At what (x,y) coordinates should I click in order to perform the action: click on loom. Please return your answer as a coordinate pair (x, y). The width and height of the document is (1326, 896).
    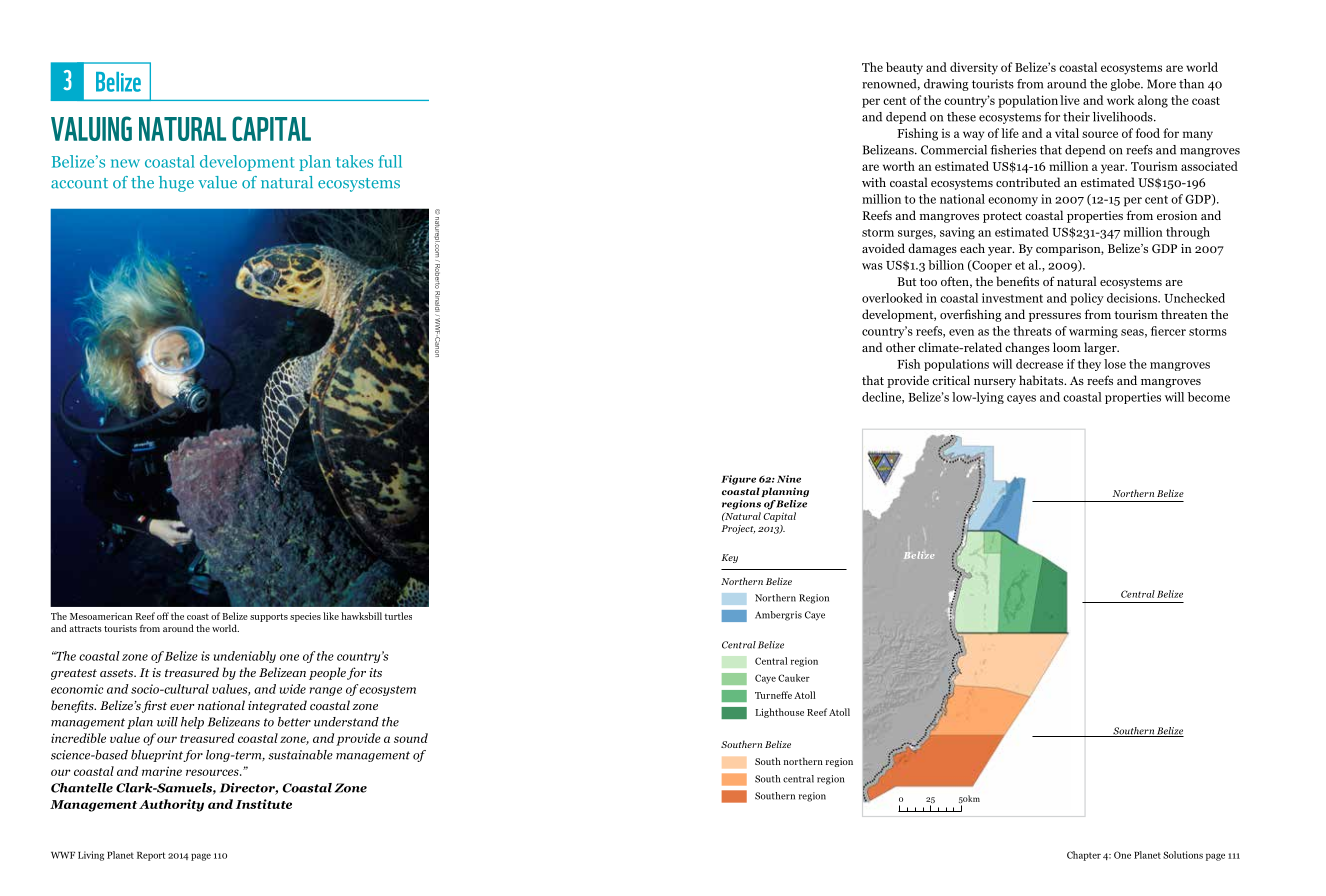
    Looking at the image, I should click on (1067, 347).
